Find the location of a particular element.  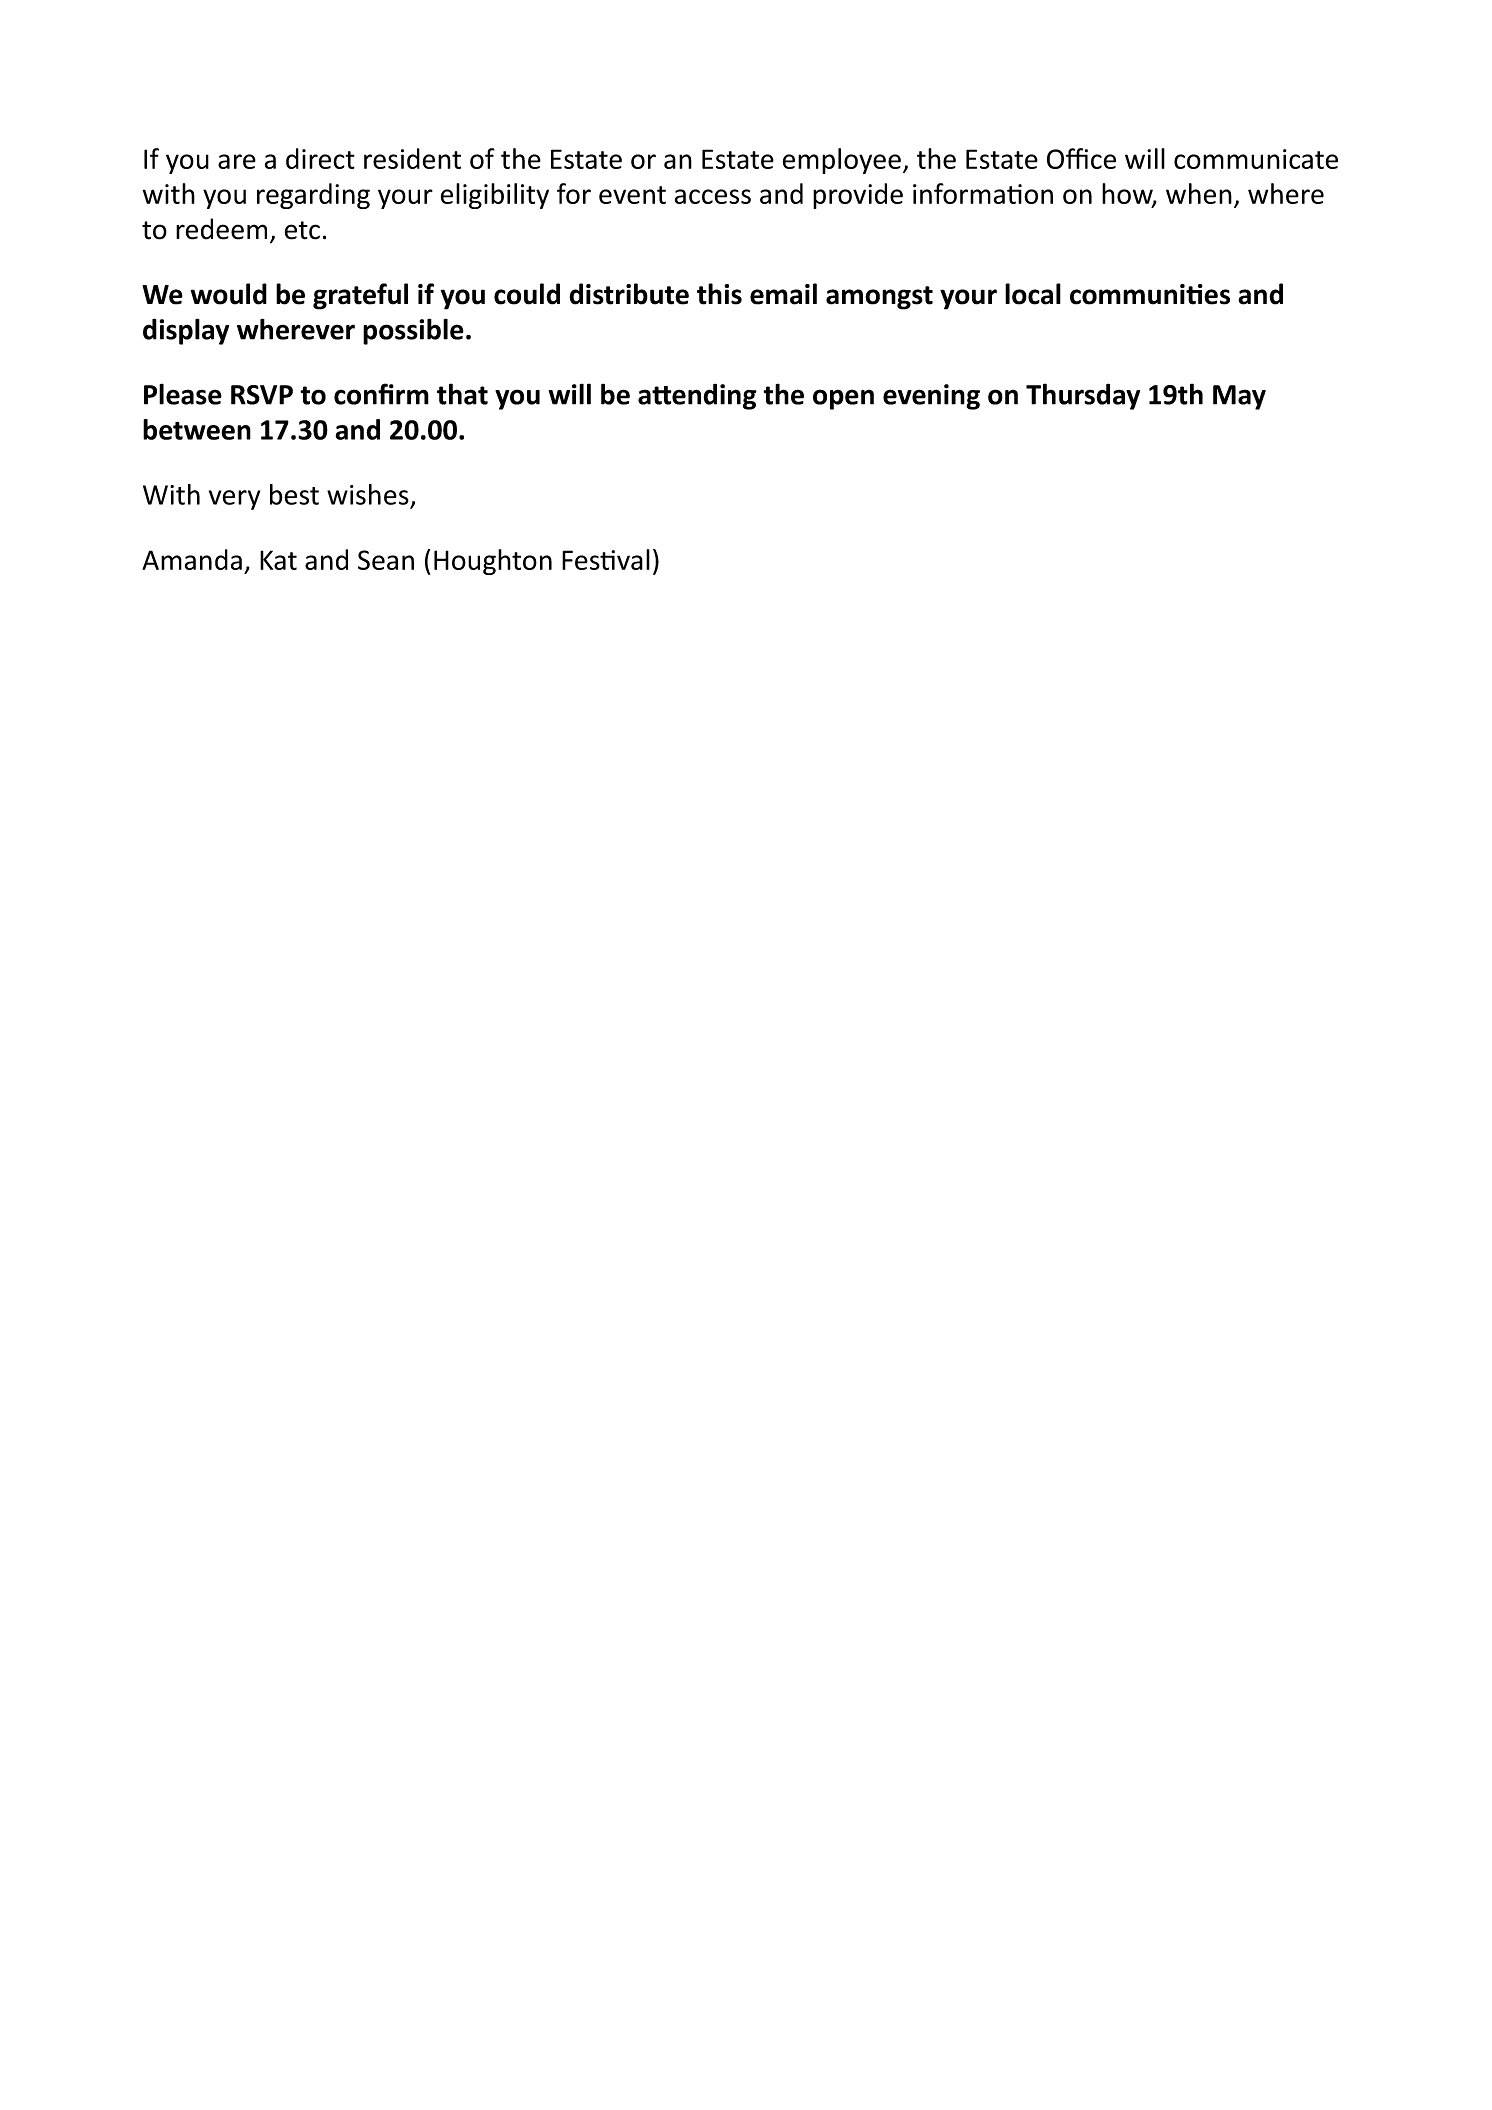

open is located at coordinates (843, 399).
